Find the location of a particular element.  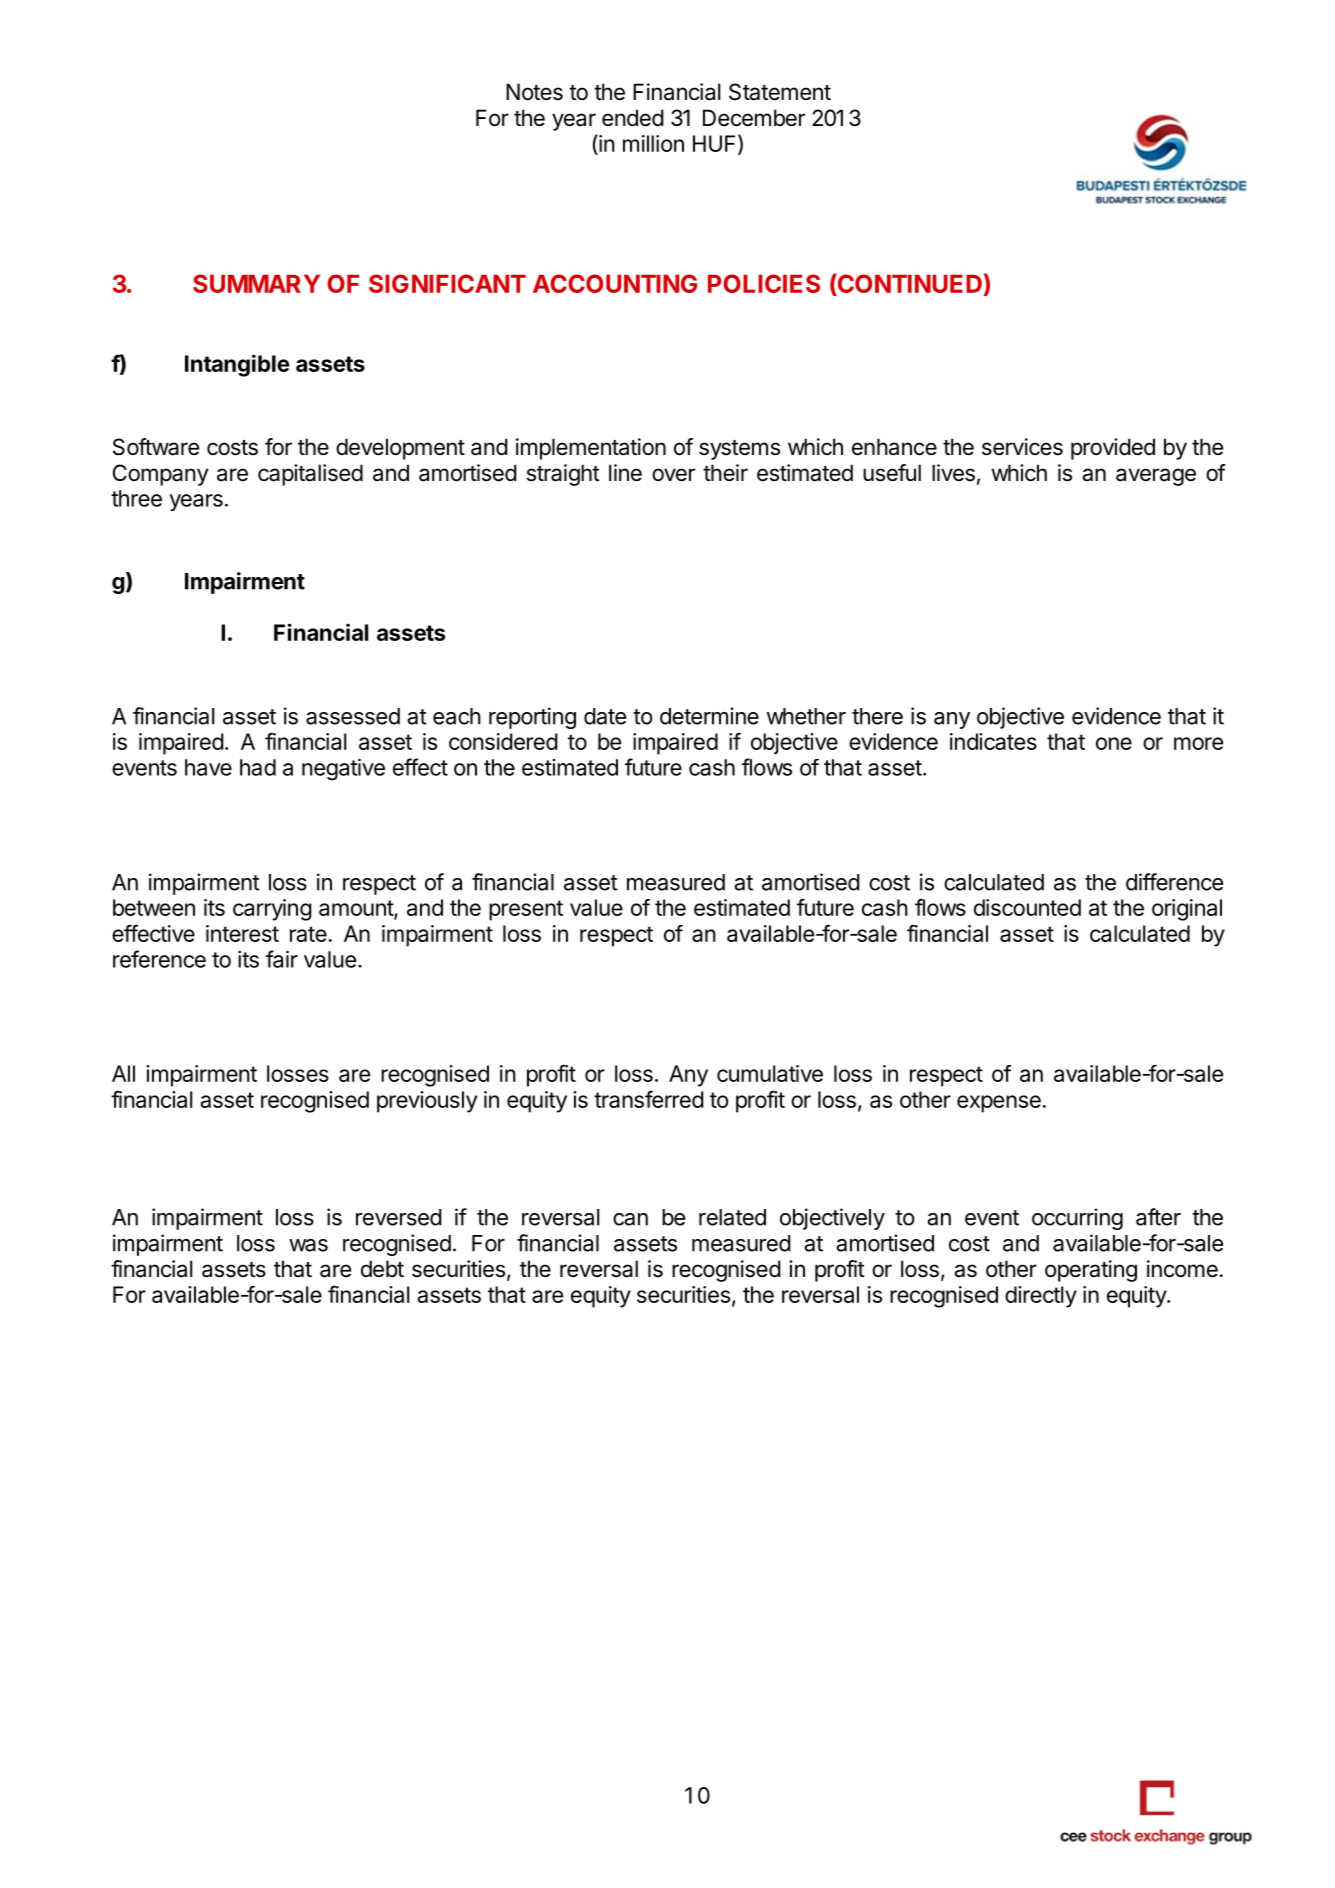

operating is located at coordinates (1091, 1271).
